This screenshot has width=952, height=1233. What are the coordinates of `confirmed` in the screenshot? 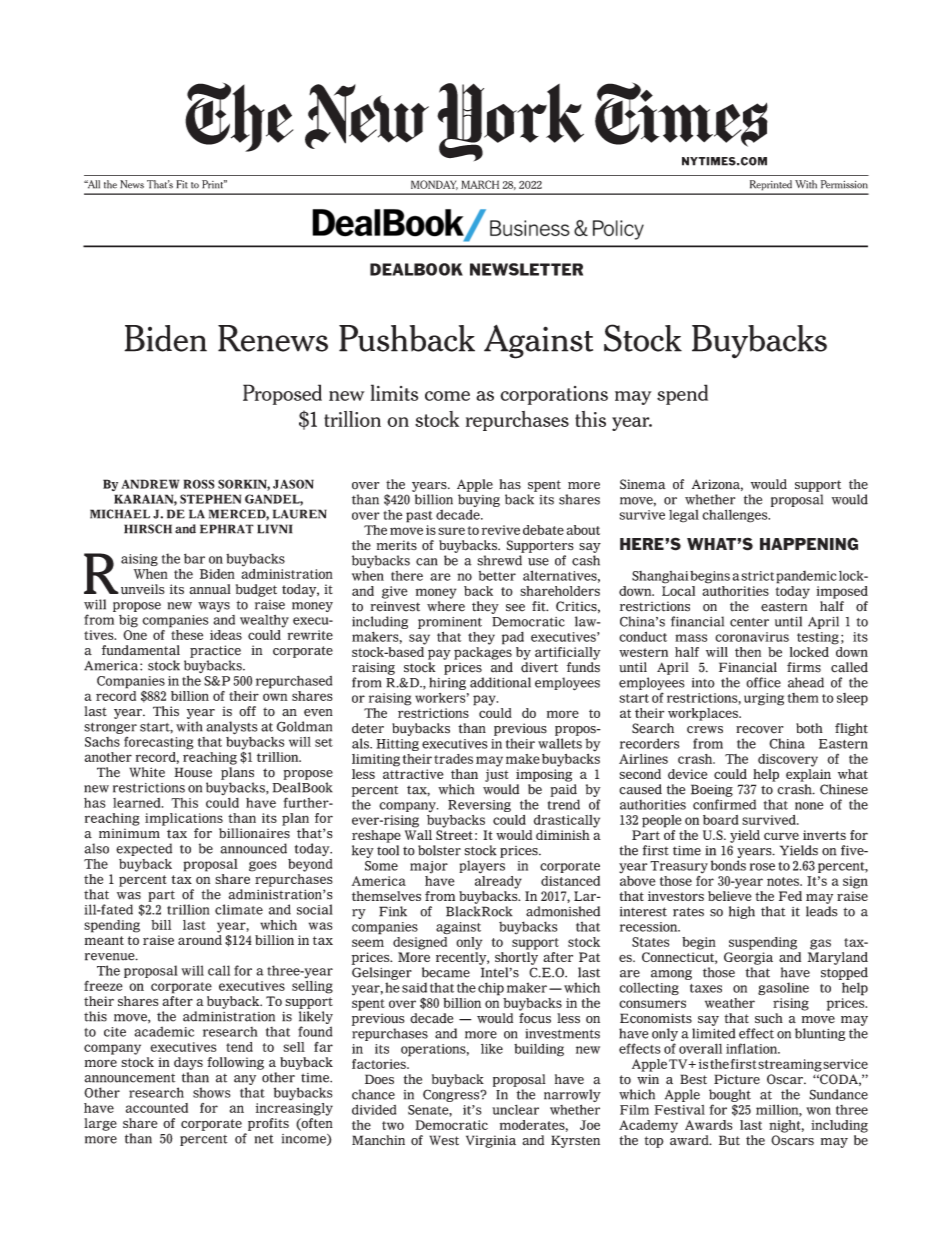 It's located at (724, 804).
